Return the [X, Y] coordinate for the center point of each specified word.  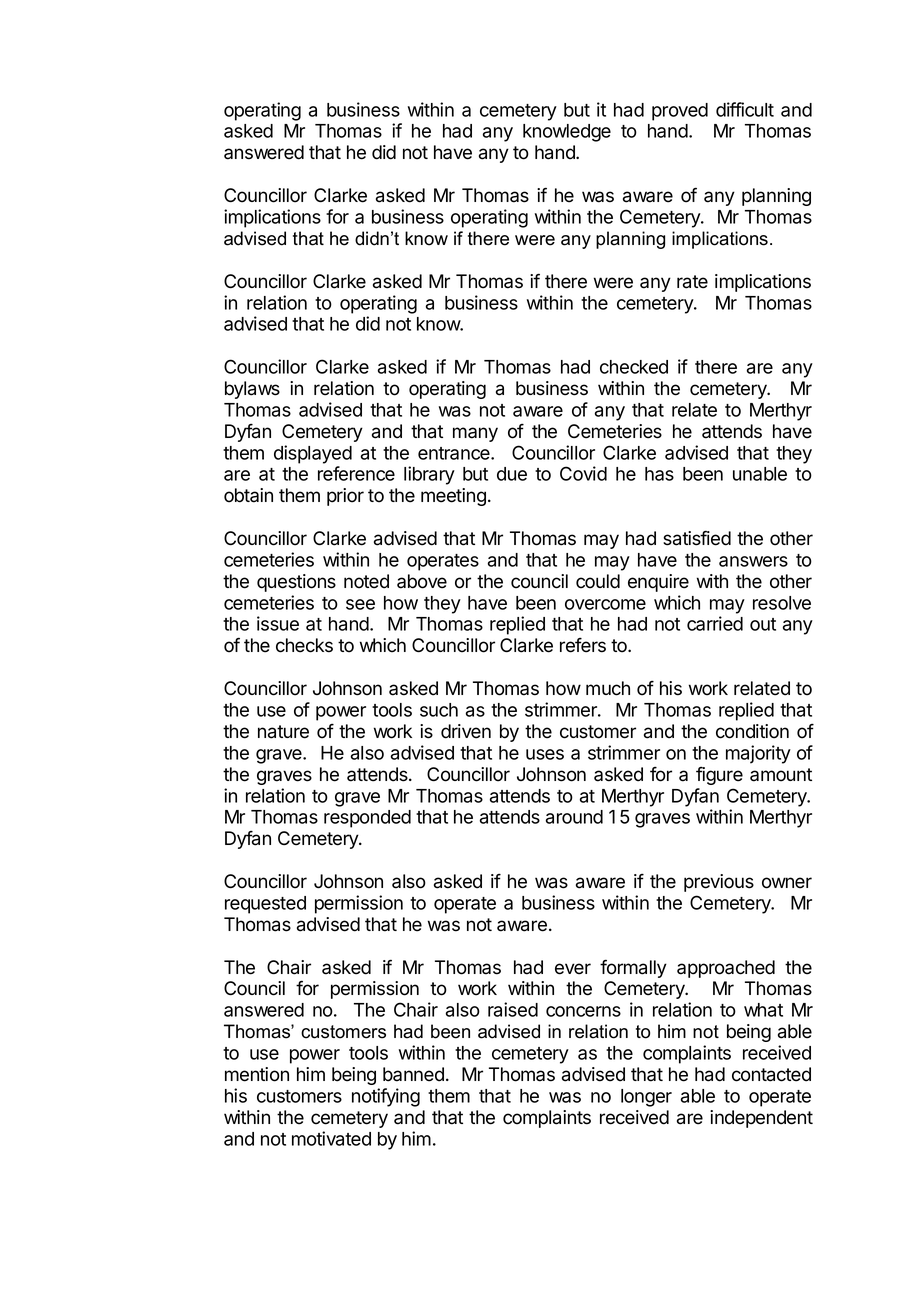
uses [545, 754]
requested [265, 905]
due [512, 474]
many [475, 434]
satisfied [697, 538]
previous [719, 883]
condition [752, 731]
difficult [745, 109]
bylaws [252, 390]
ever [573, 969]
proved [680, 112]
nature [283, 732]
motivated [331, 1138]
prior [345, 497]
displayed [313, 454]
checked [634, 367]
